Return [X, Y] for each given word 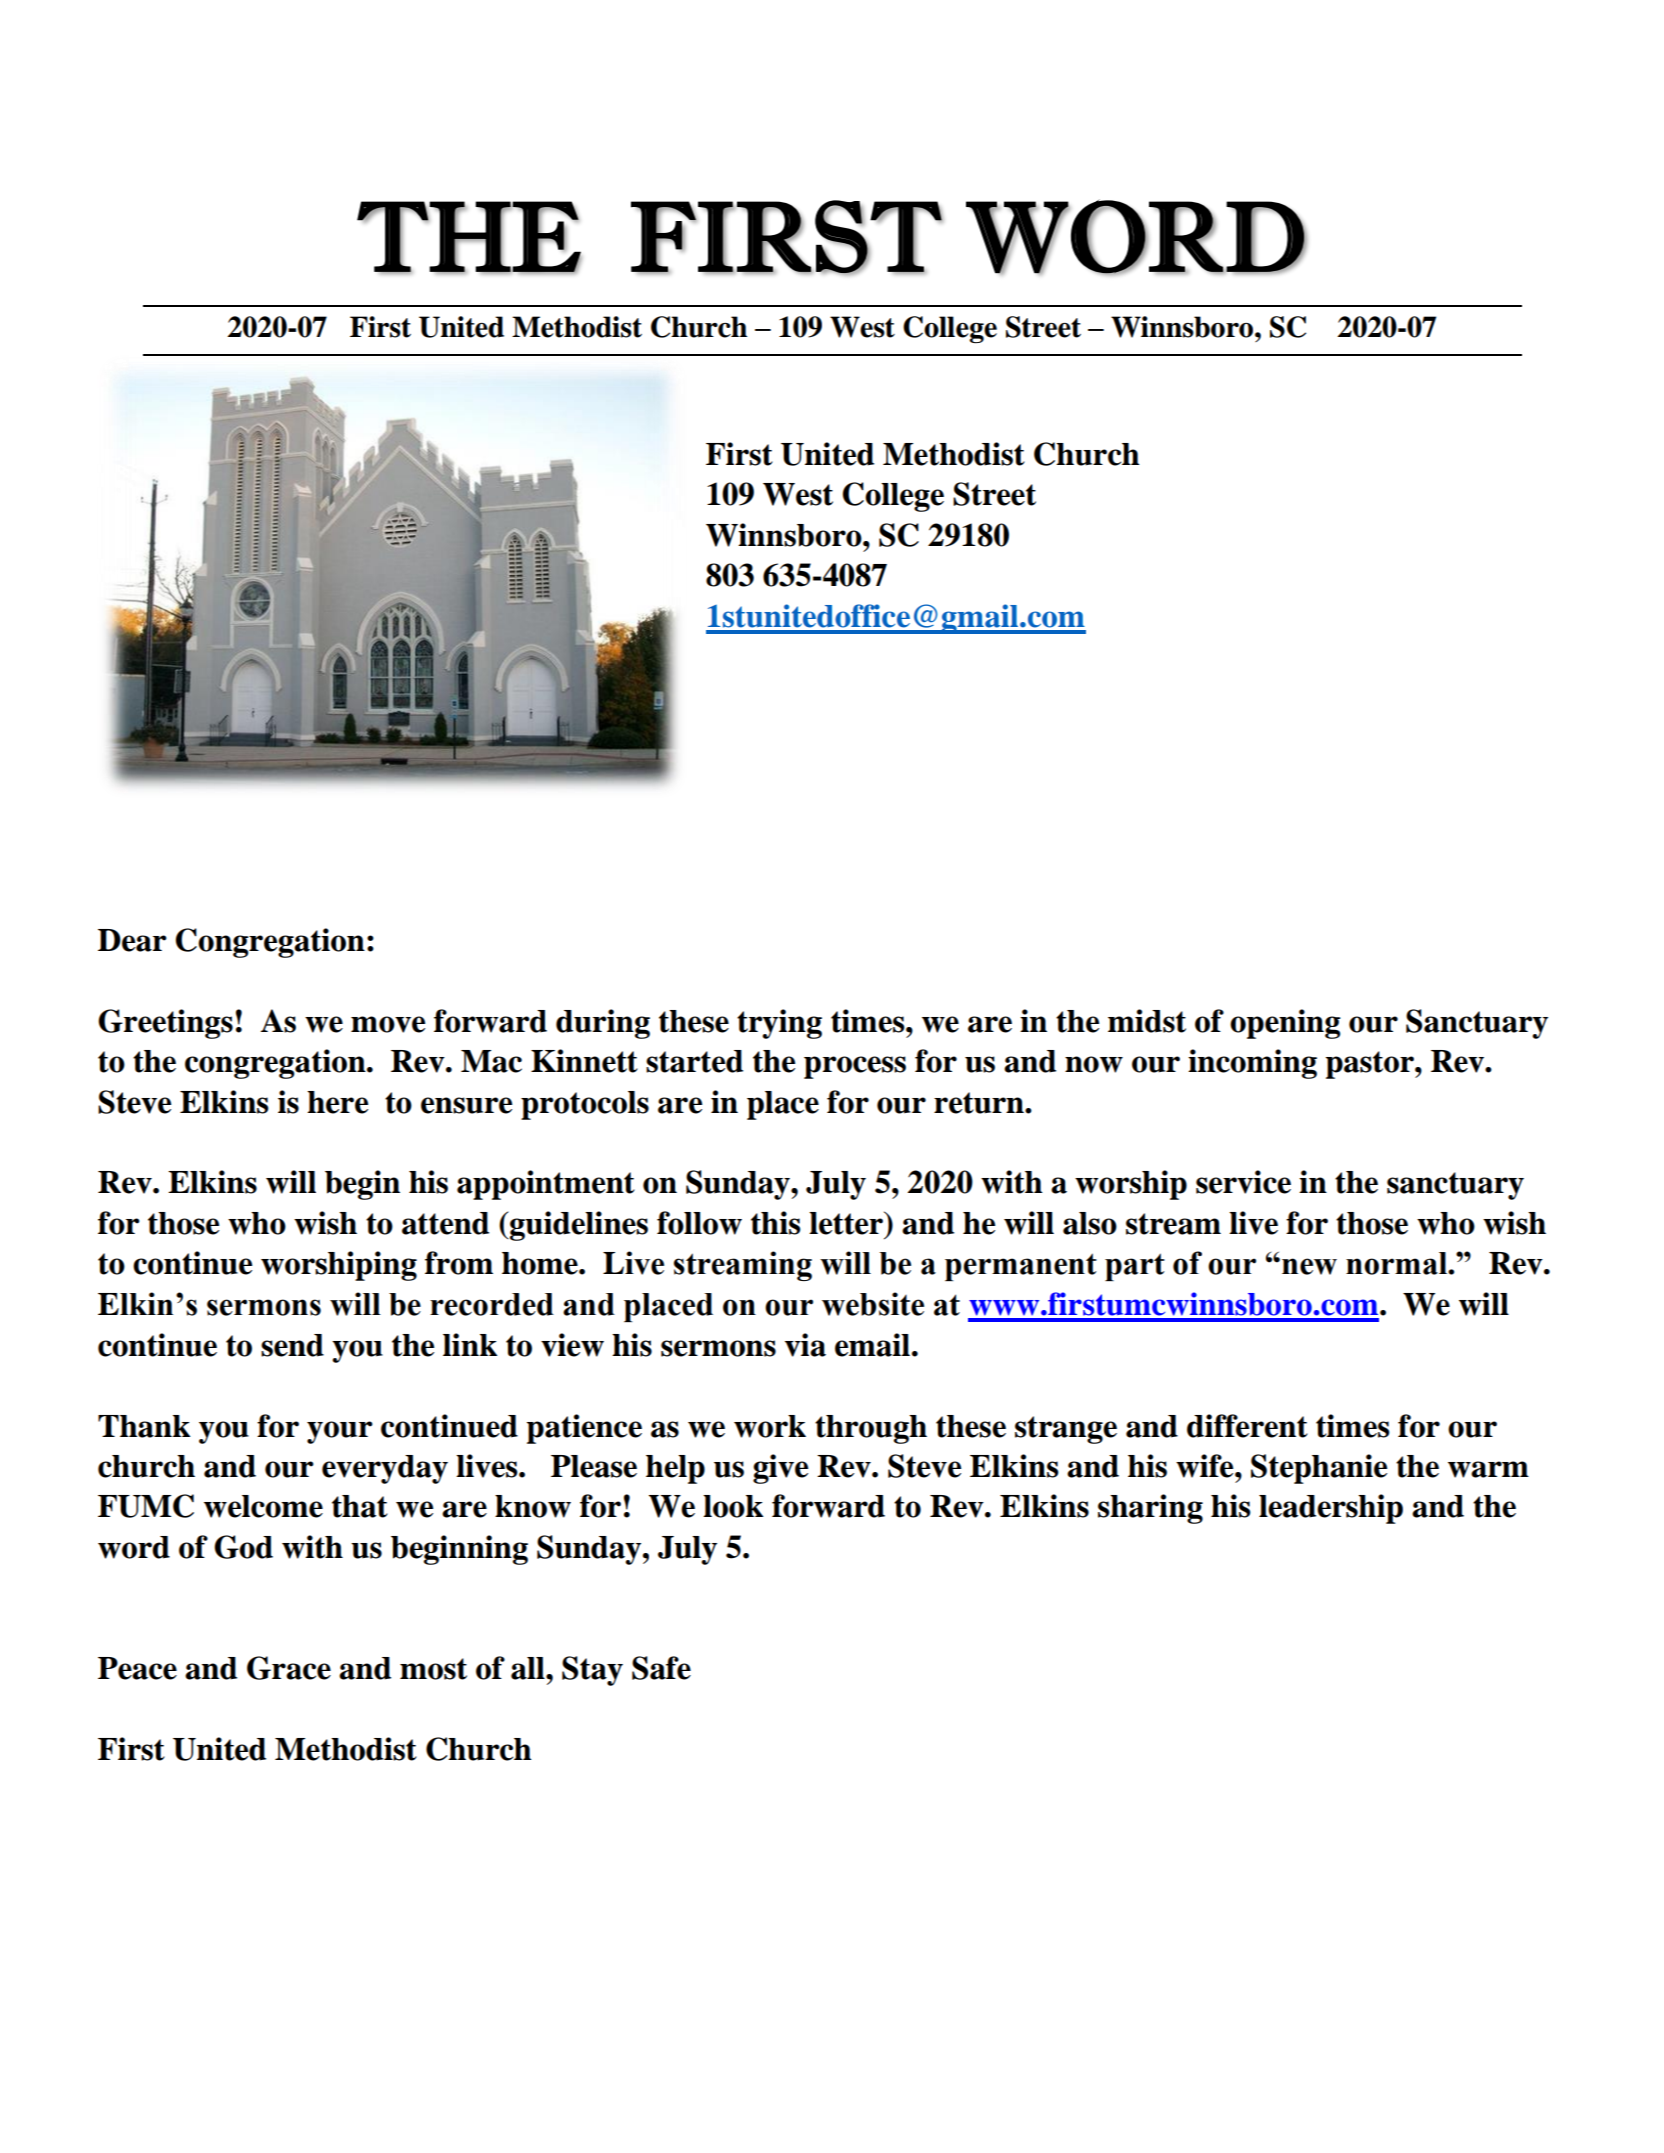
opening [1285, 1024]
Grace [289, 1668]
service [1243, 1182]
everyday [385, 1469]
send [292, 1345]
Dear [132, 940]
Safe [661, 1668]
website [873, 1304]
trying [779, 1024]
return [980, 1103]
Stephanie [1319, 1469]
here [337, 1102]
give [780, 1469]
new [1309, 1266]
